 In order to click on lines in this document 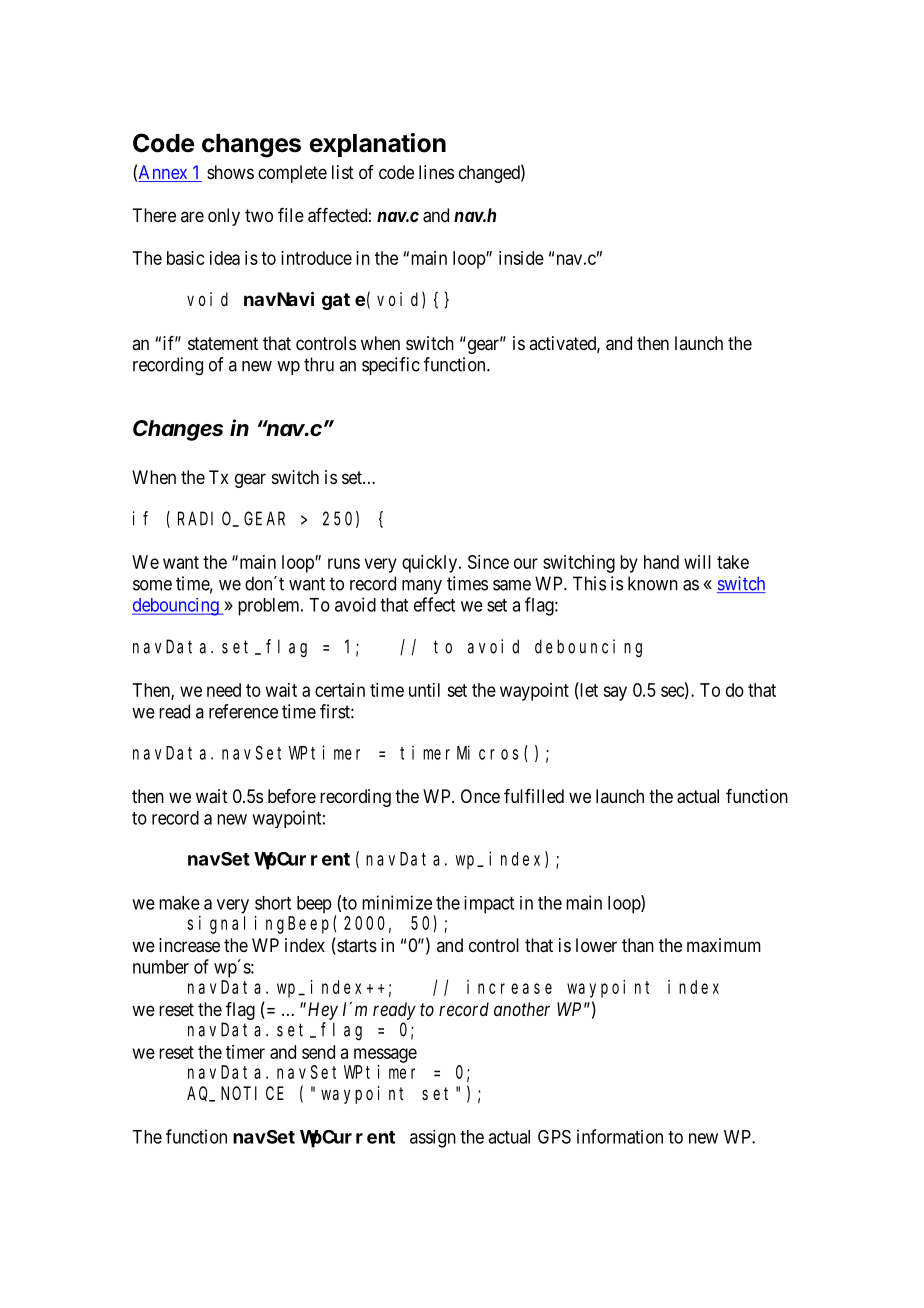, I will do `click(436, 172)`.
